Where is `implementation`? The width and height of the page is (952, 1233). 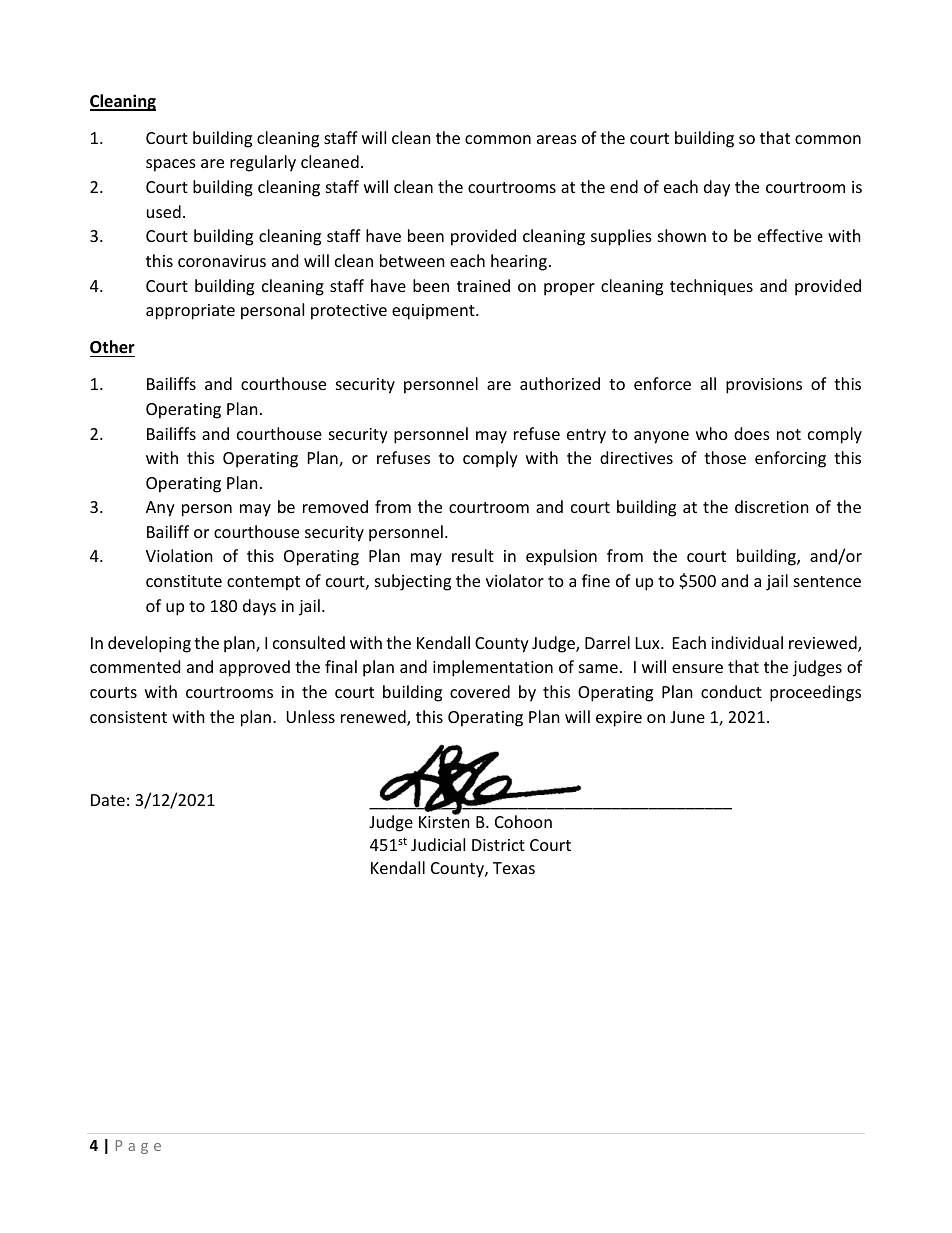
implementation is located at coordinates (493, 668).
